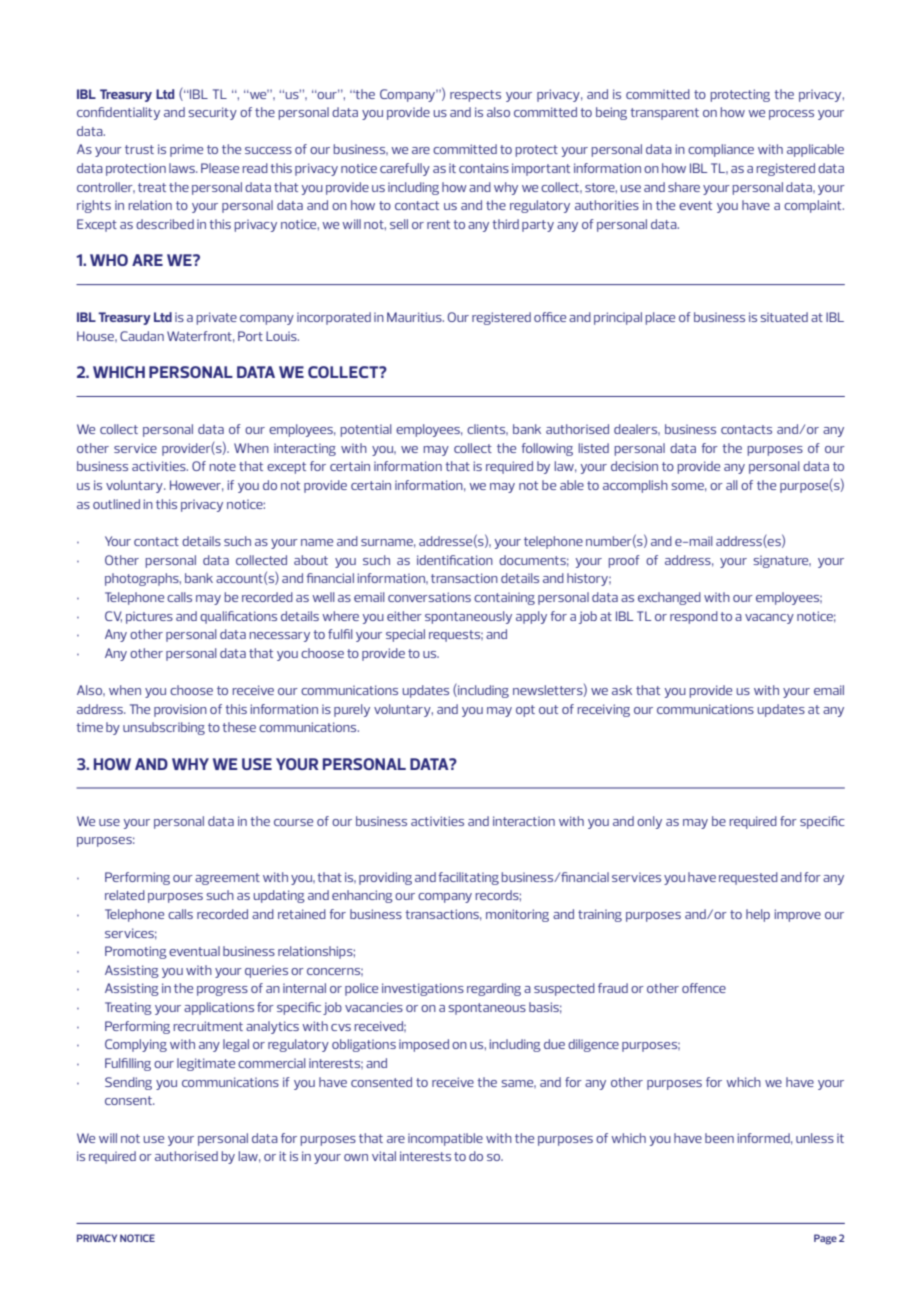 This screenshot has height=1308, width=924. Describe the element at coordinates (721, 150) in the screenshot. I see `compliance` at that location.
